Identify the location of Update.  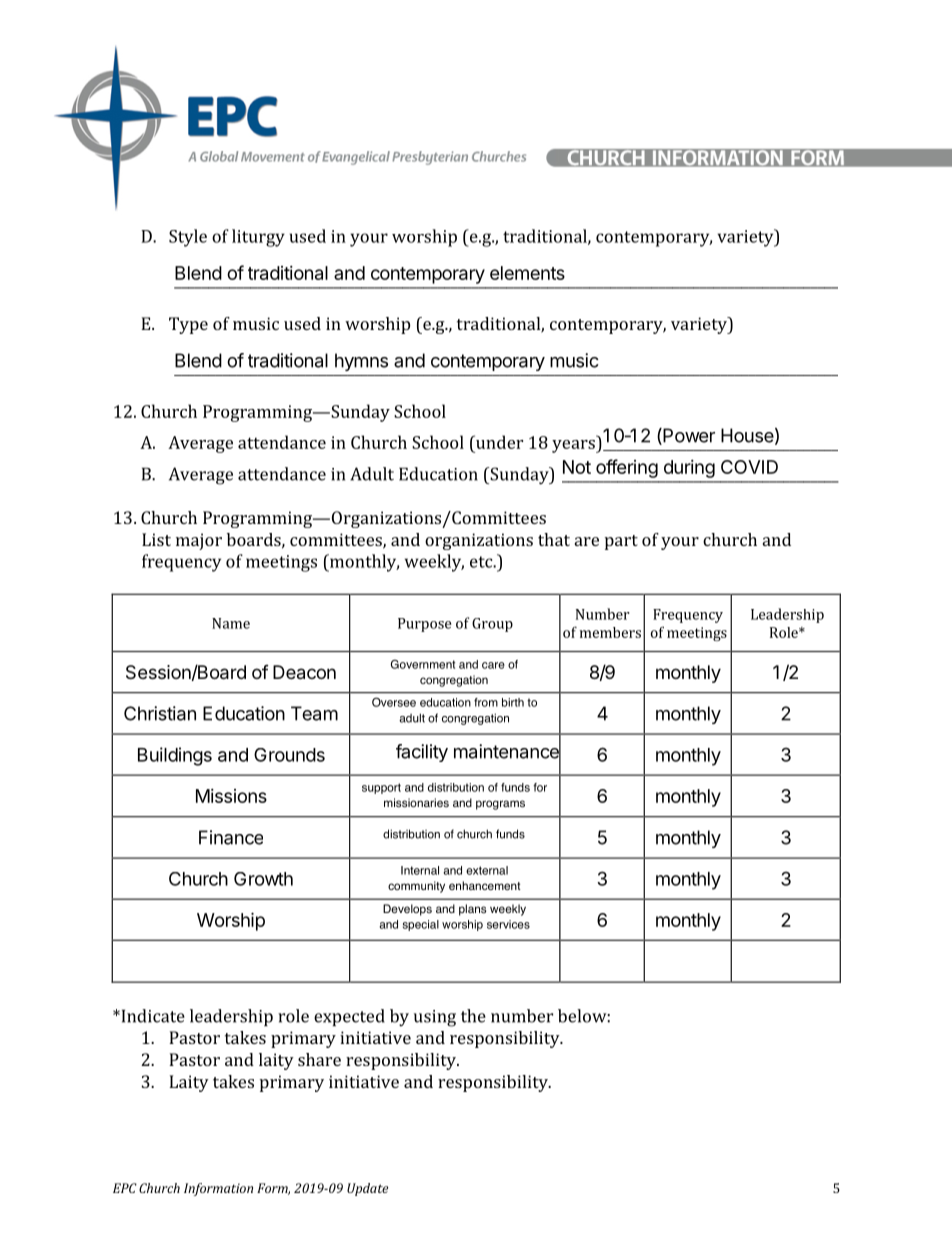
(367, 1189).
